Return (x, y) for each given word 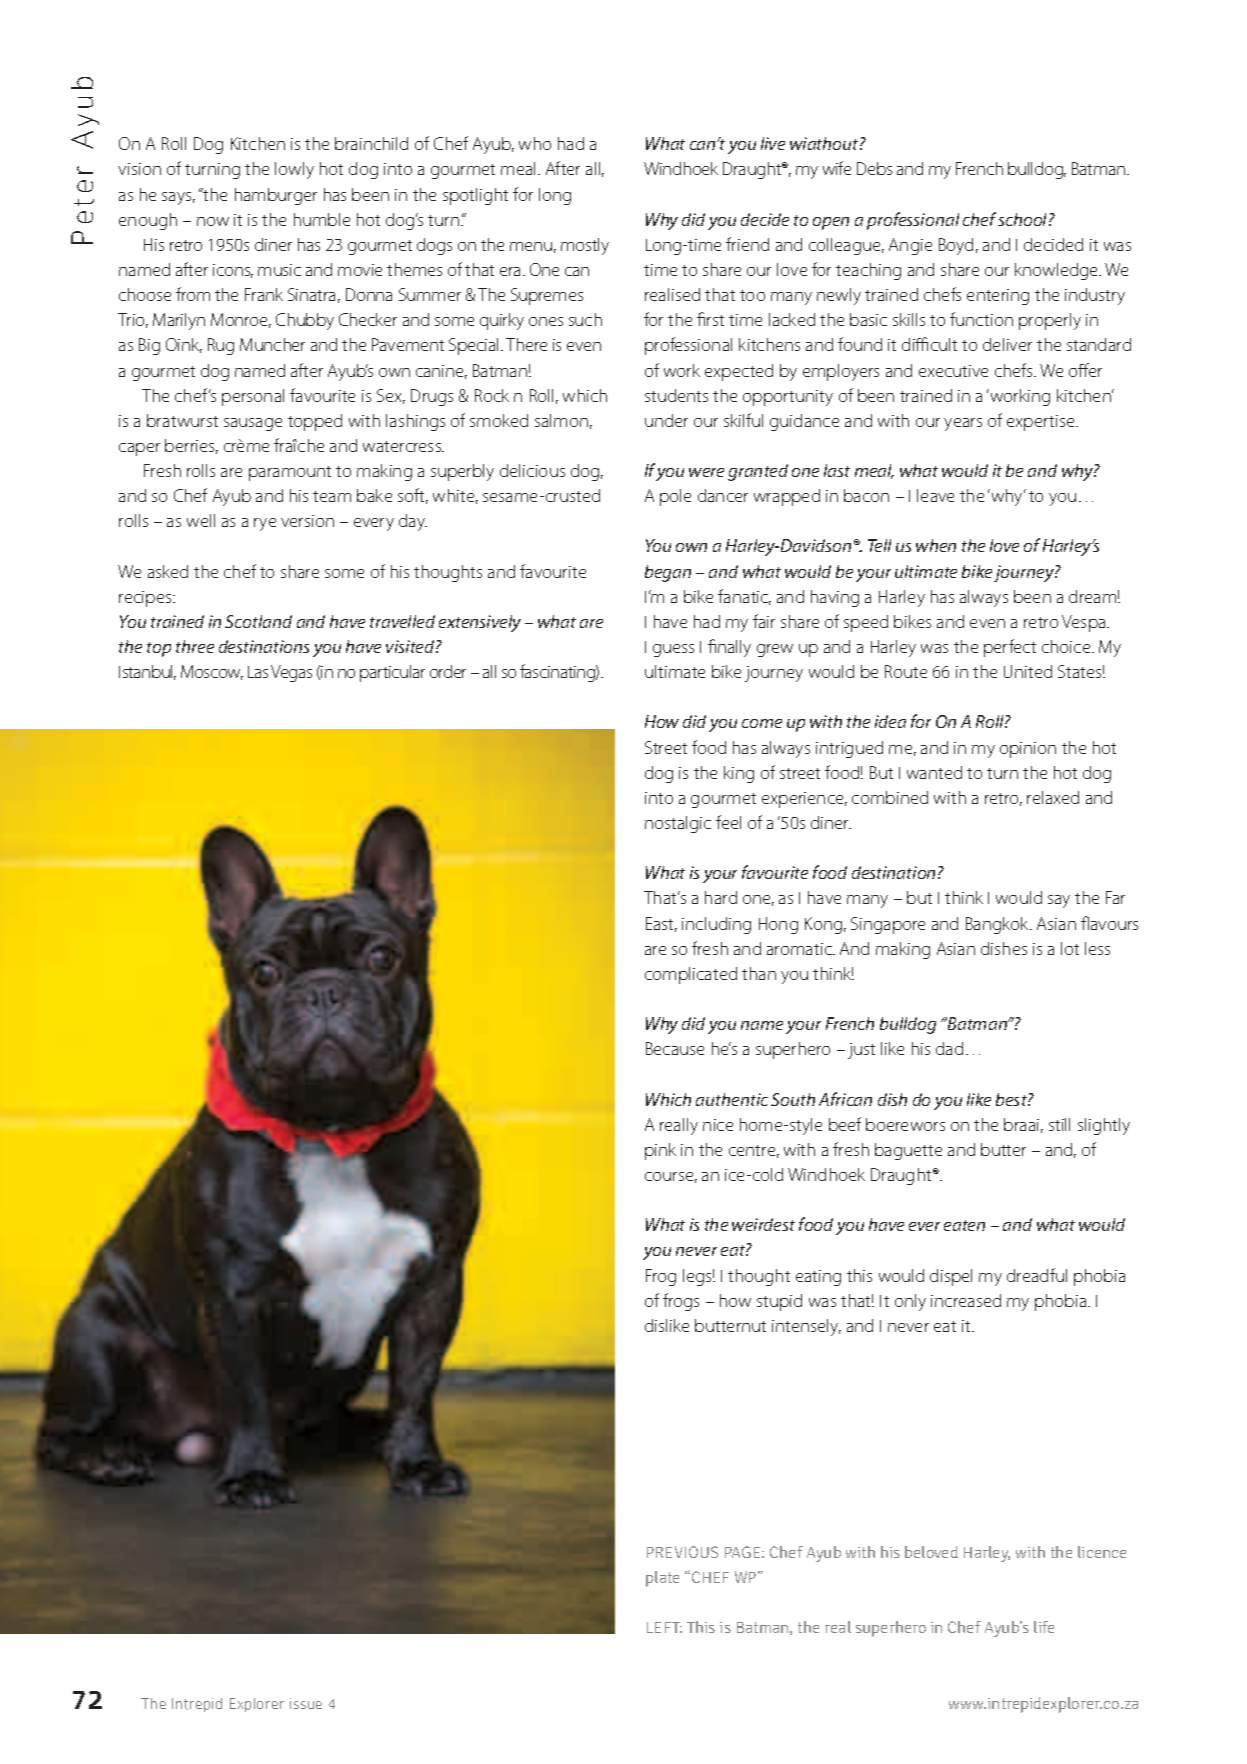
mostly (585, 246)
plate (662, 1579)
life (1044, 1627)
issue (306, 1703)
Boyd (956, 246)
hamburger (276, 196)
